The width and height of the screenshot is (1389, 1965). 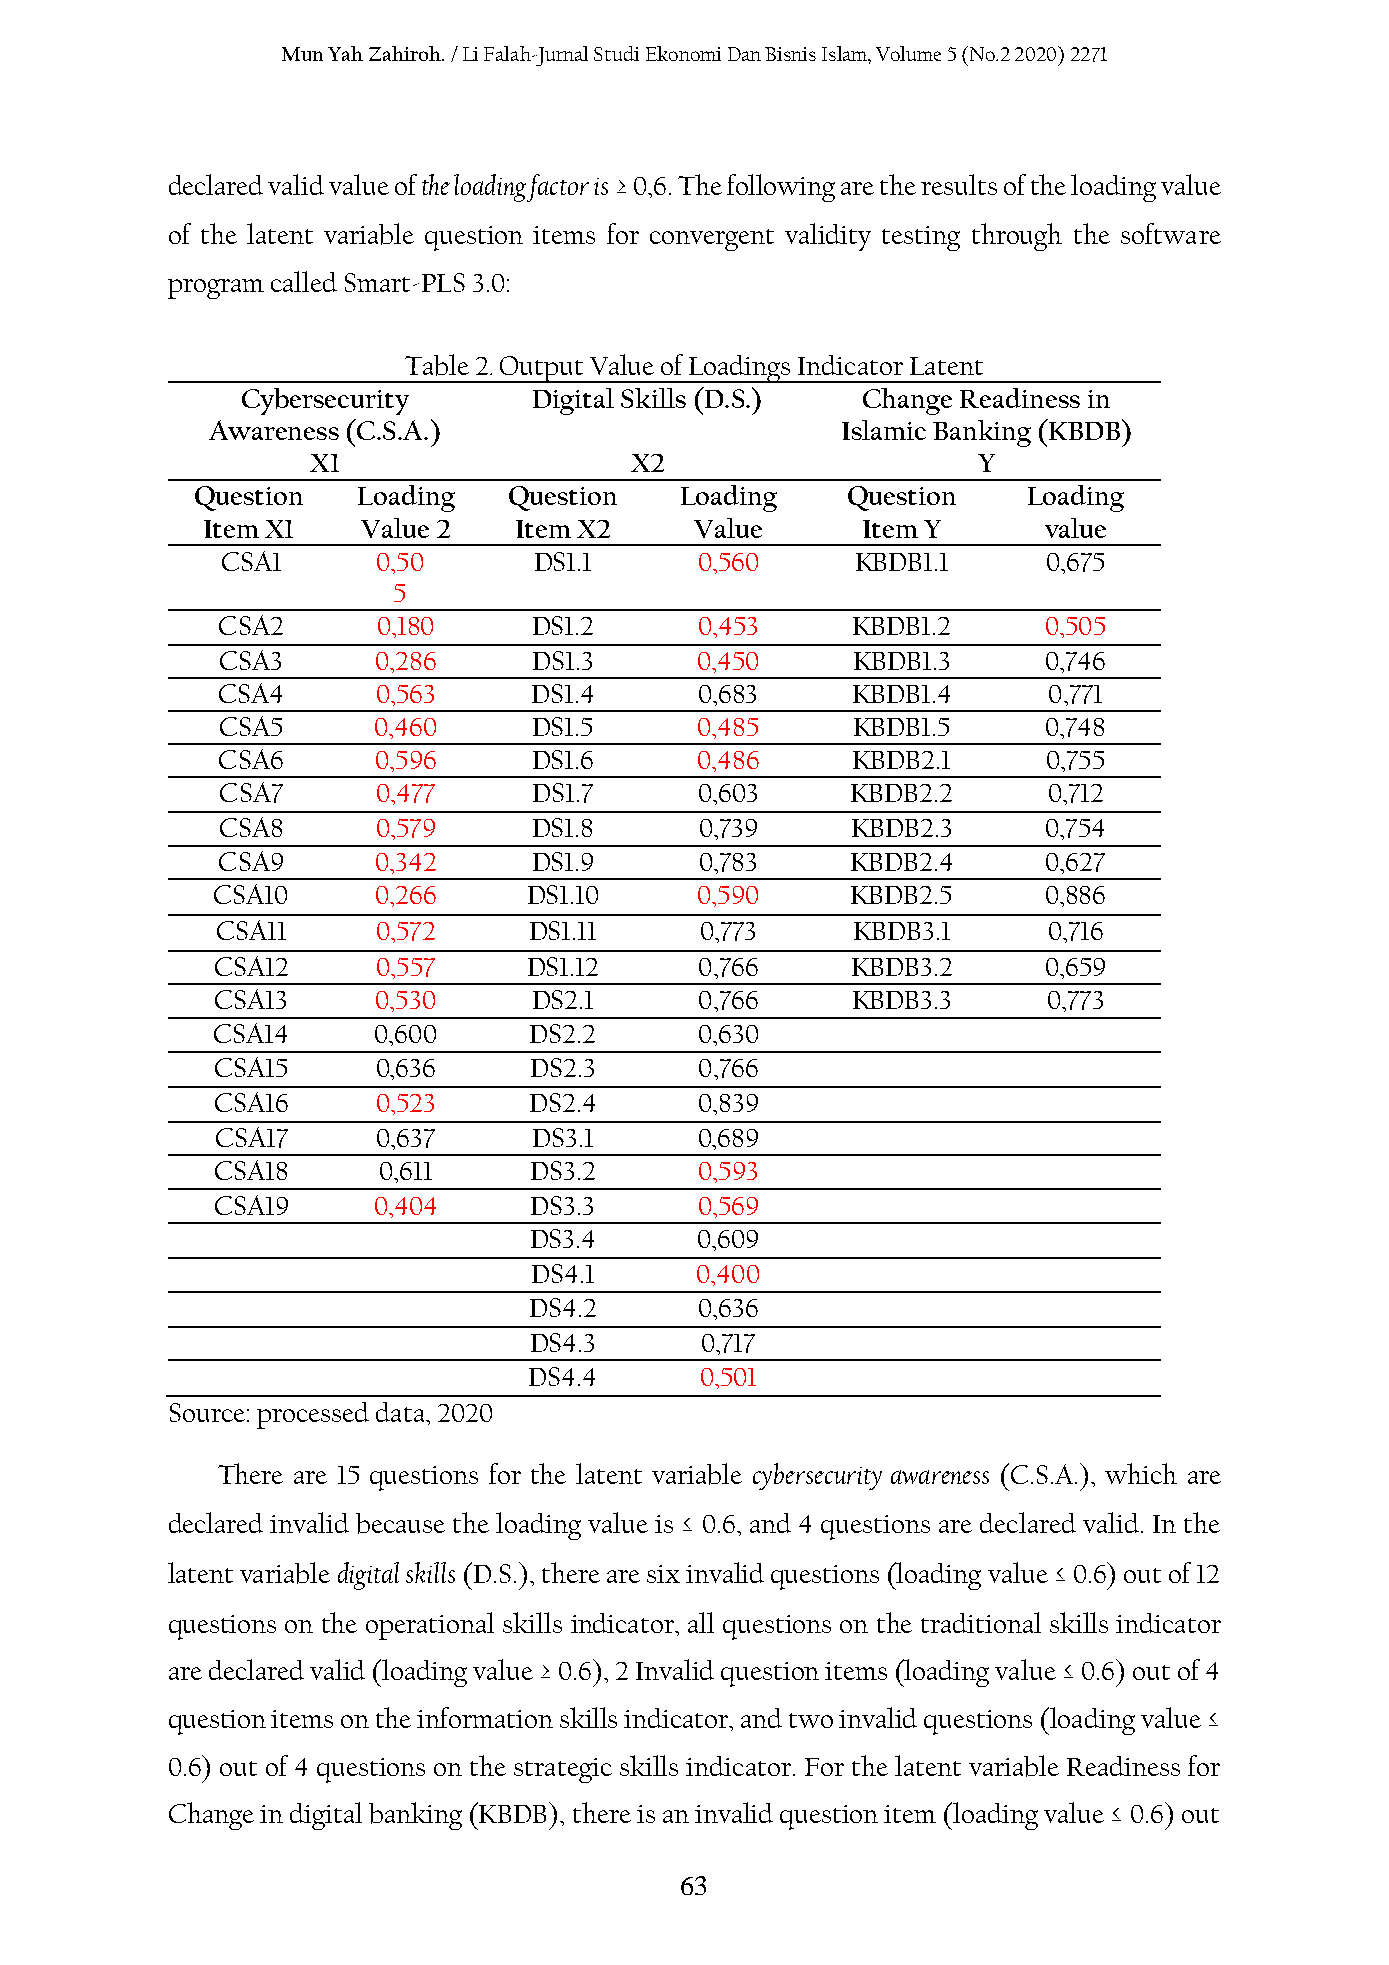 I want to click on Mun, so click(x=302, y=54).
